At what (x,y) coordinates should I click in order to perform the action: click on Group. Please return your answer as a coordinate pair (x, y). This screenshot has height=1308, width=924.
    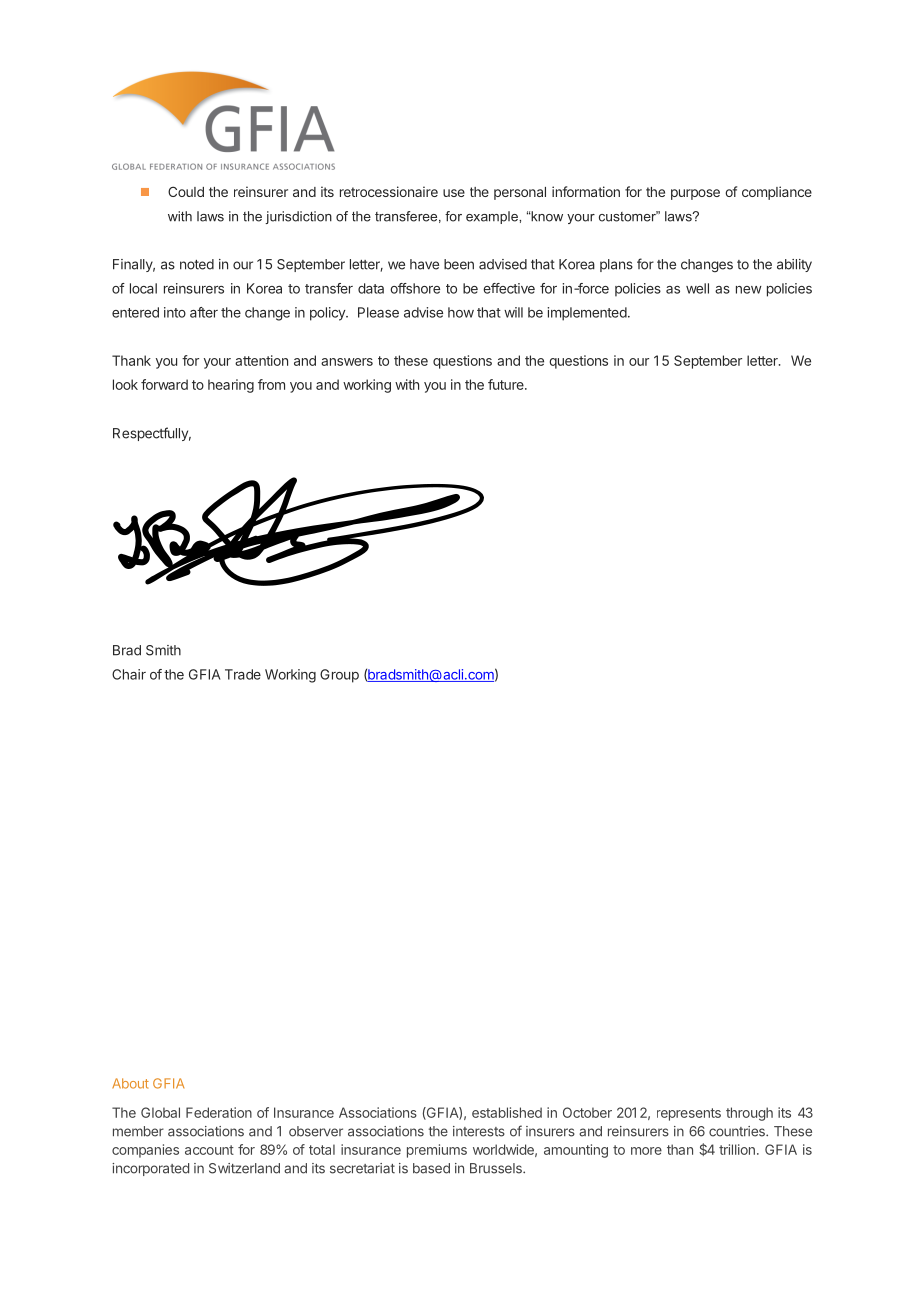
    Looking at the image, I should click on (339, 676).
